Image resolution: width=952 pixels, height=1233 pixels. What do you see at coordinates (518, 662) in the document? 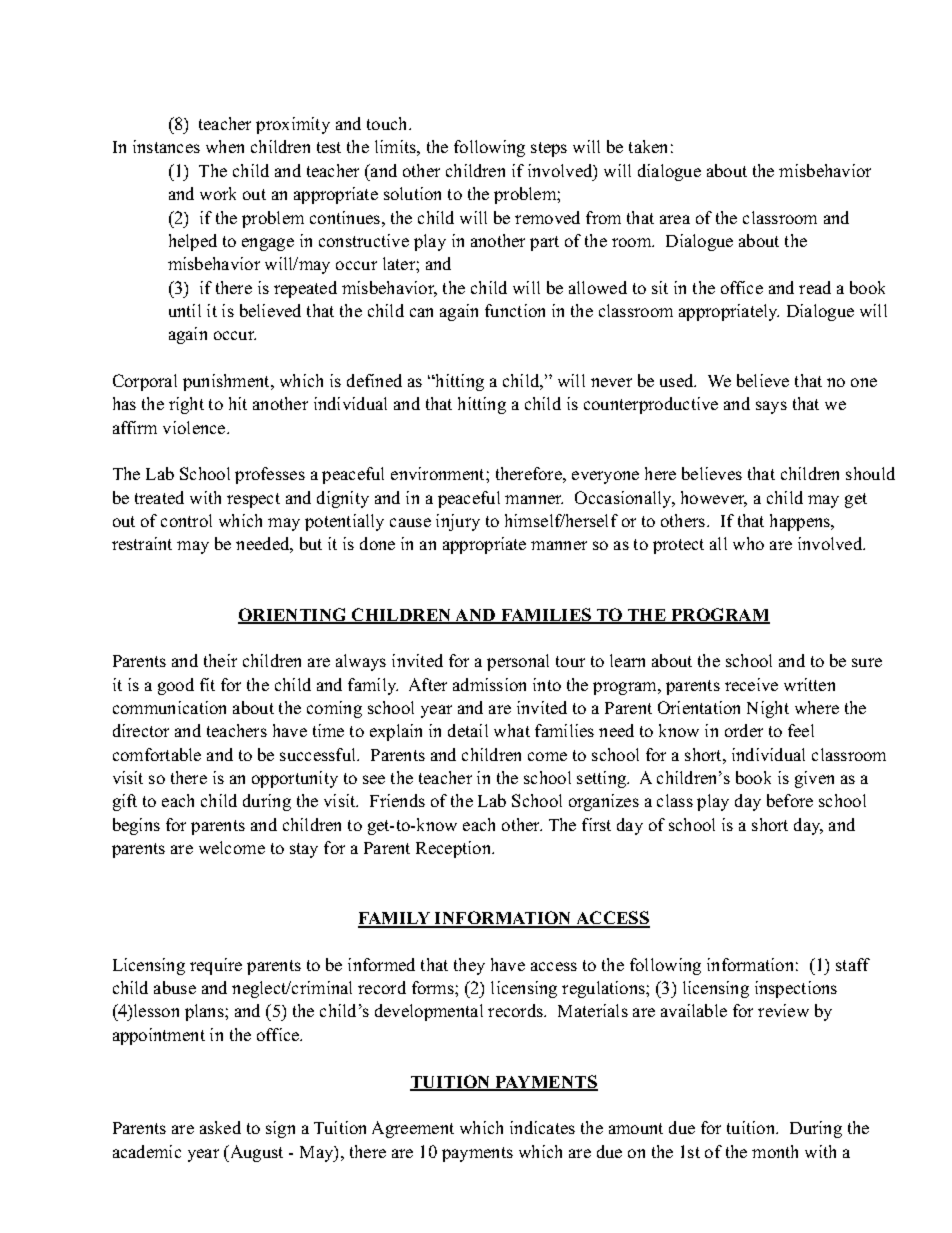
I see `personal` at bounding box center [518, 662].
